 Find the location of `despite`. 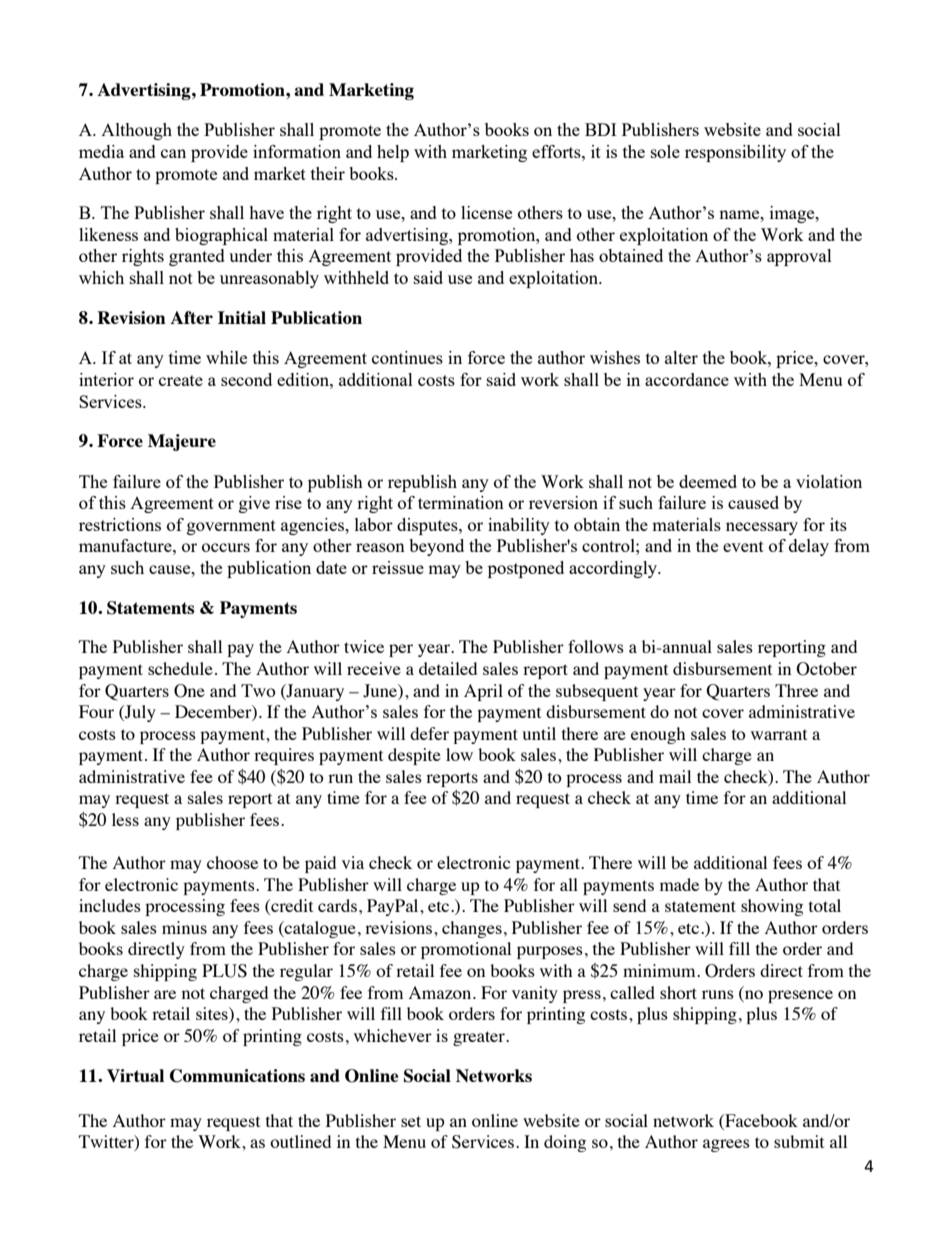

despite is located at coordinates (414, 756).
